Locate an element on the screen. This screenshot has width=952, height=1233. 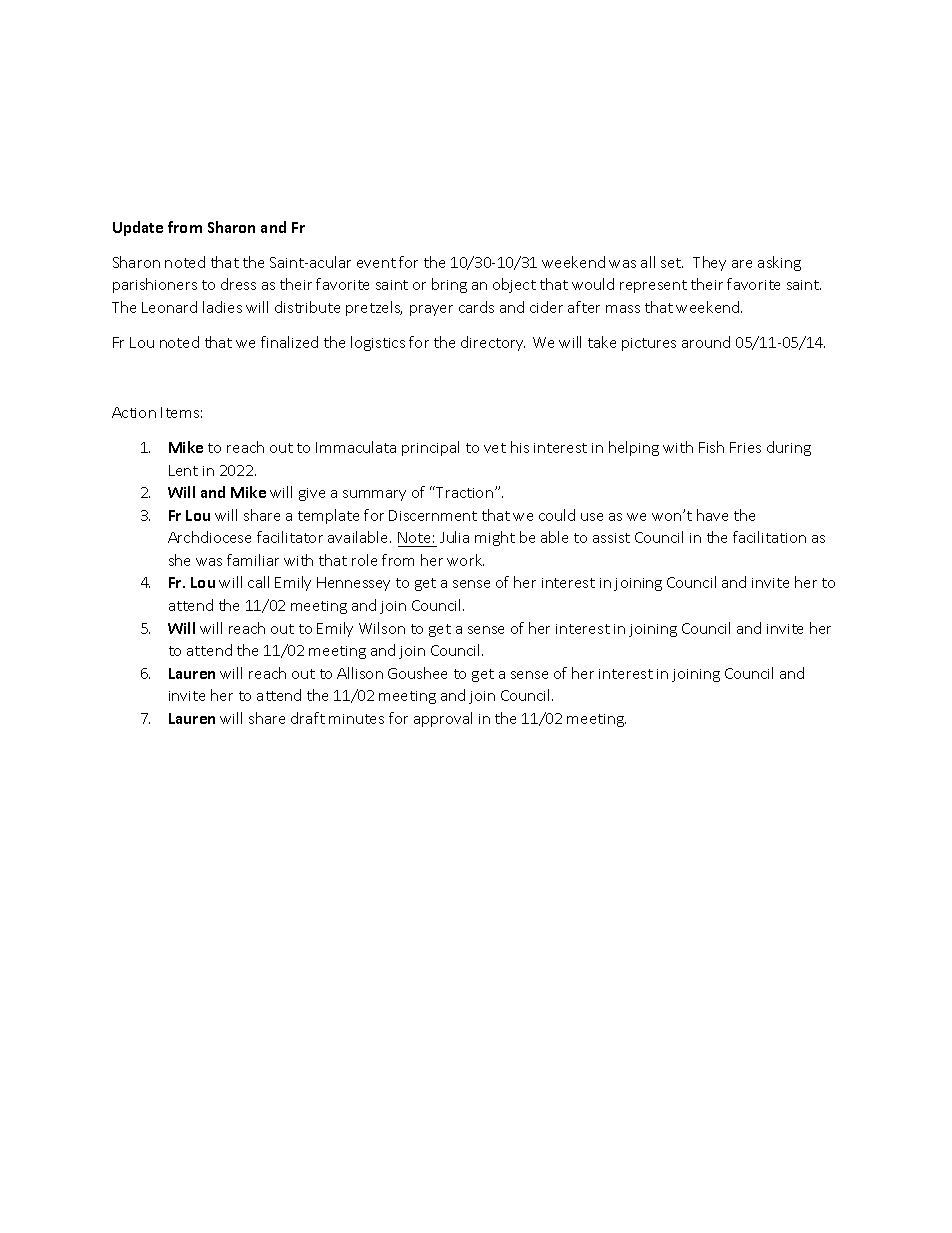
finalized is located at coordinates (289, 342).
